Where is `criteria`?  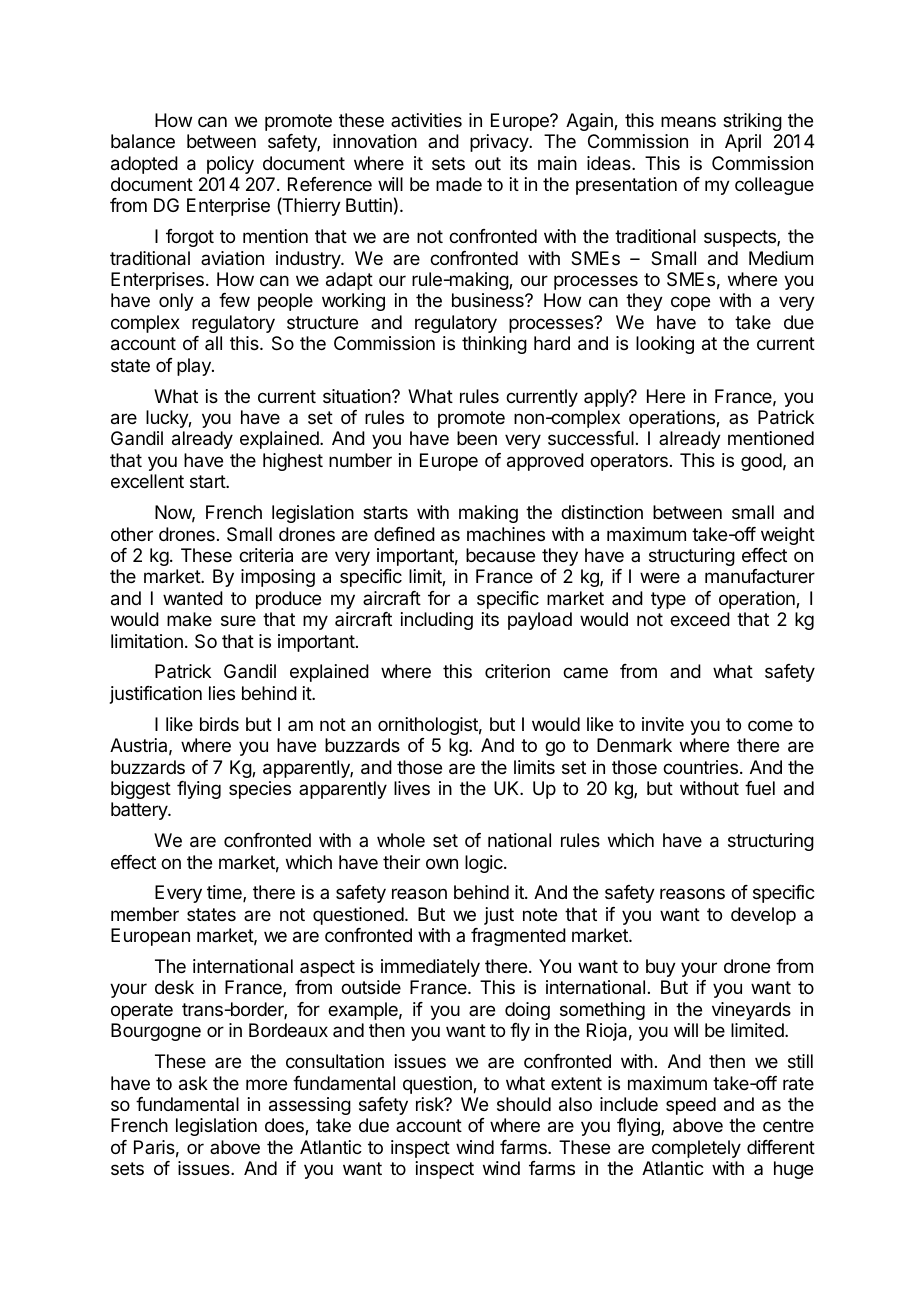
criteria is located at coordinates (266, 555).
